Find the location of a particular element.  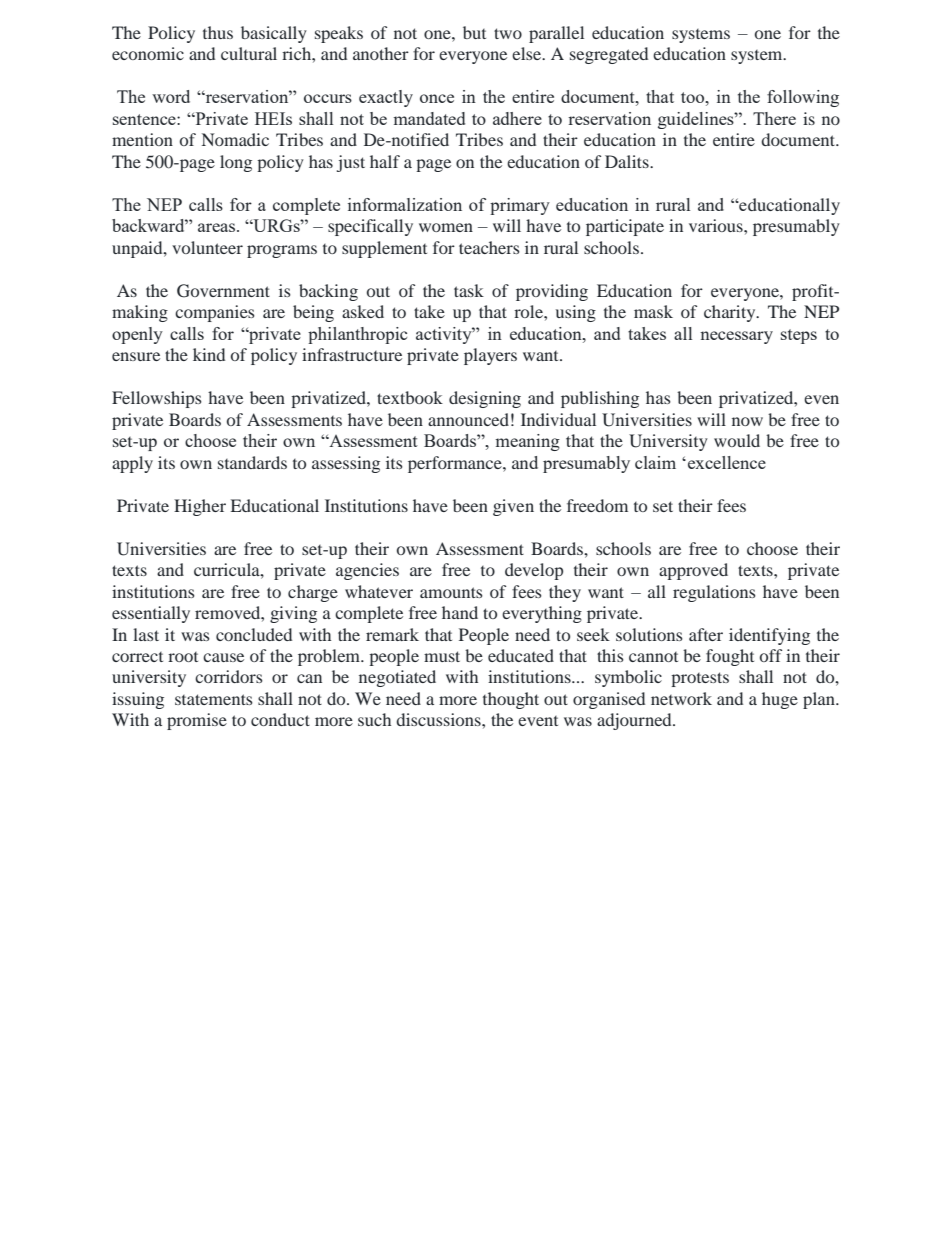

players is located at coordinates (490, 356).
